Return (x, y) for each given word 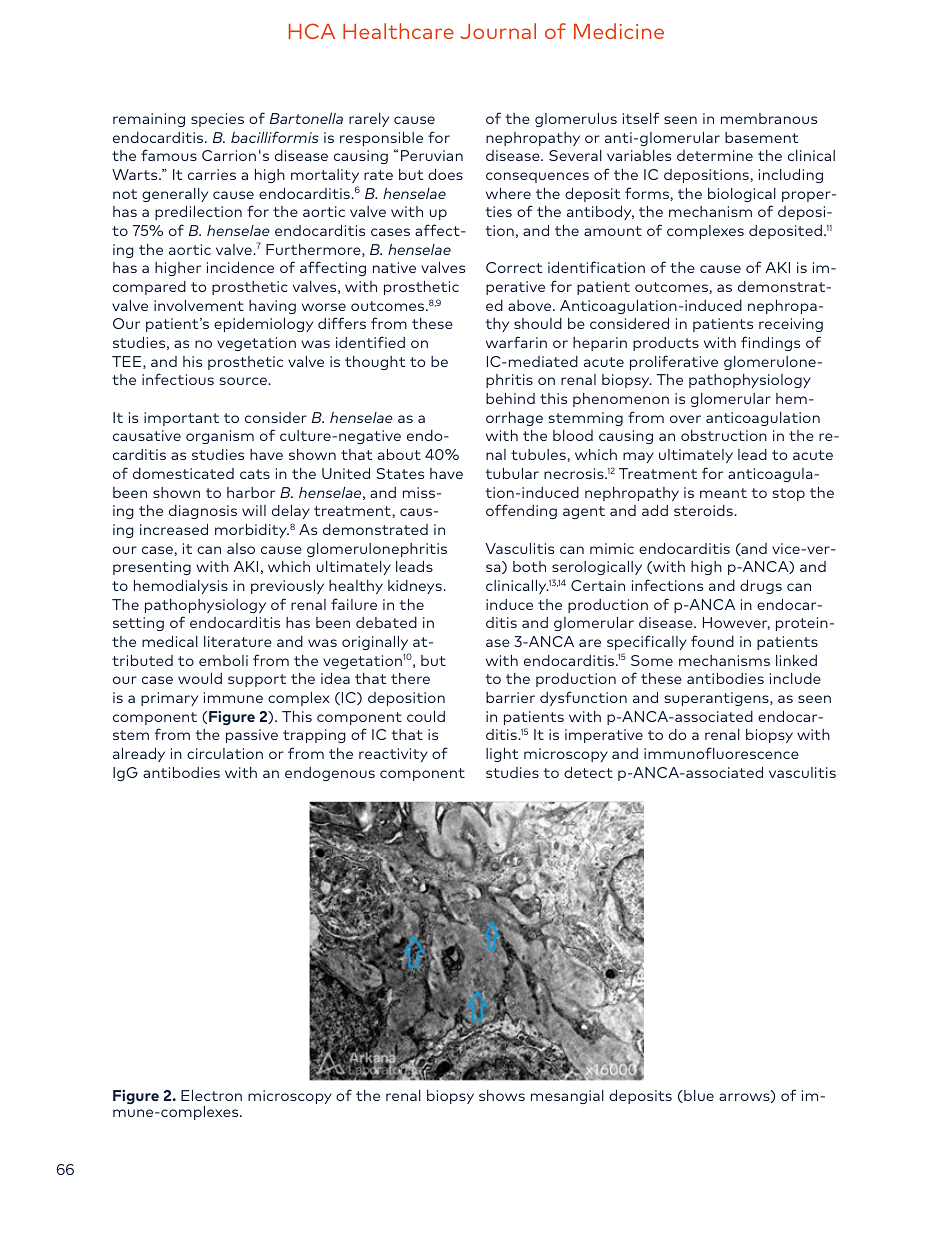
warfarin (516, 342)
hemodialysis (181, 587)
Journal (498, 31)
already (139, 755)
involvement (199, 305)
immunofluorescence (721, 753)
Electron (211, 1095)
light (502, 755)
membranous (769, 118)
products (666, 344)
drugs (761, 587)
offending (521, 511)
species (217, 120)
